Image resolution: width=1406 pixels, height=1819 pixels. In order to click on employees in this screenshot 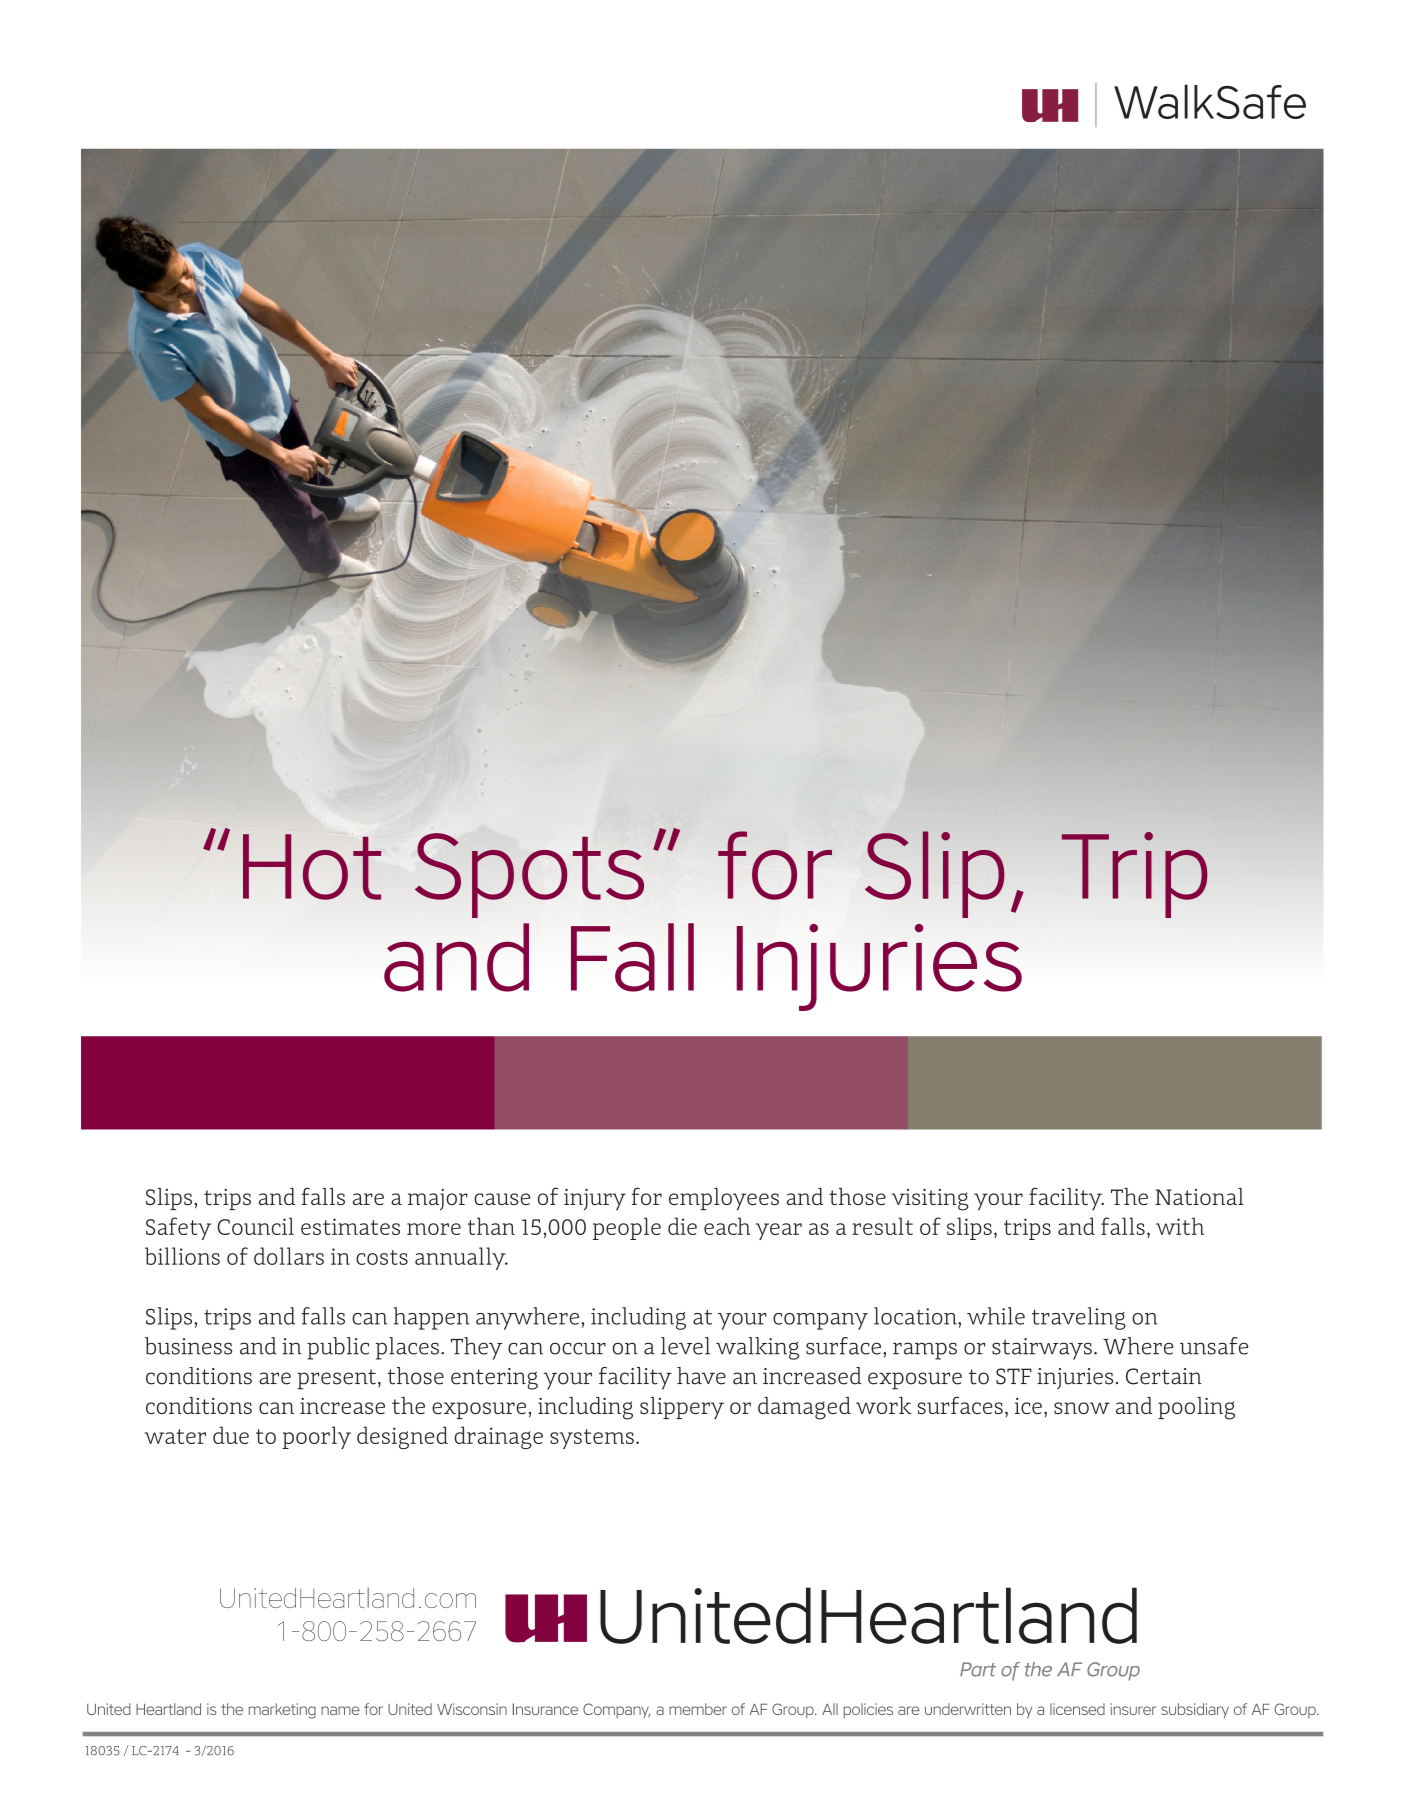, I will do `click(724, 1199)`.
